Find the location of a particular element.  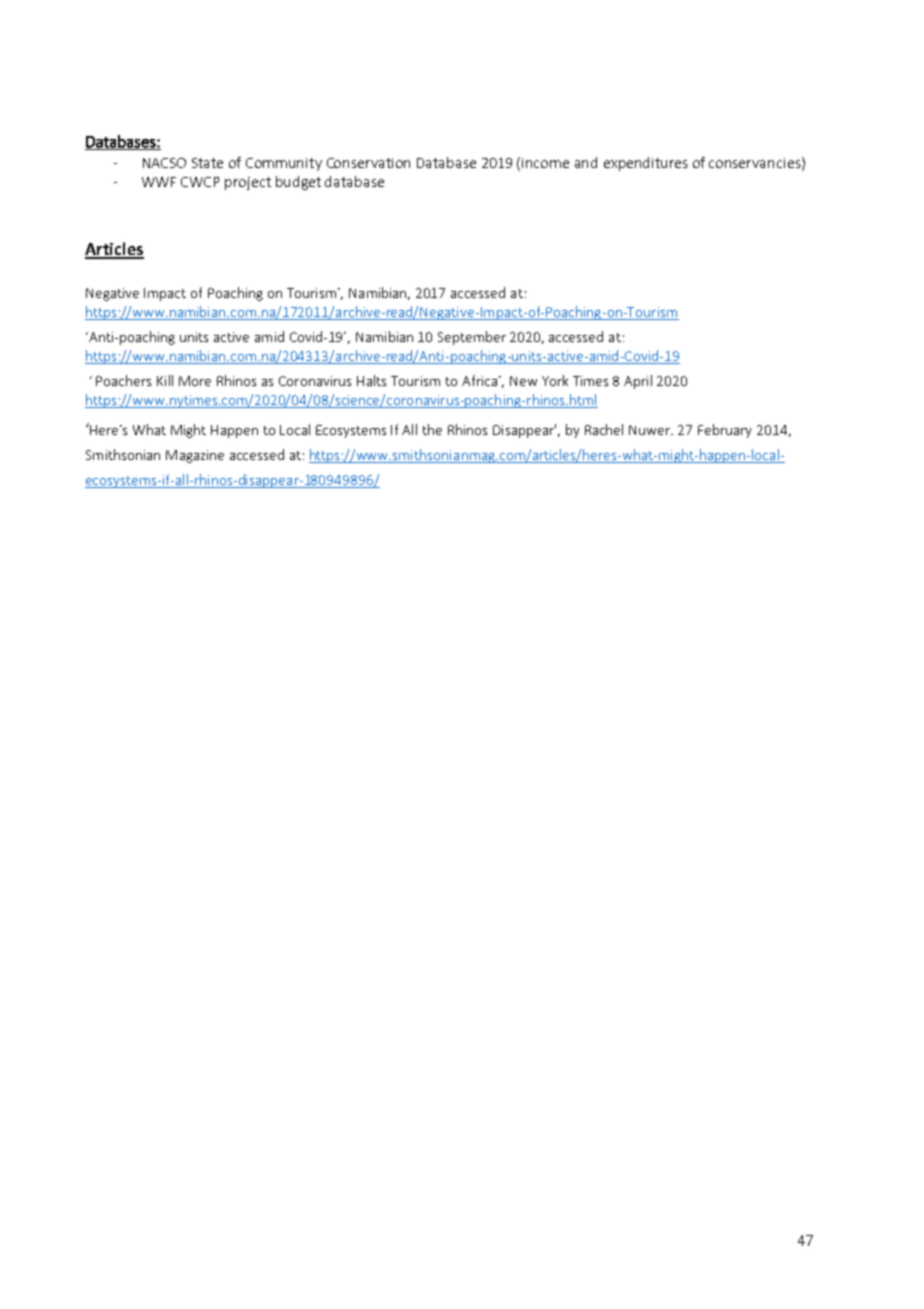

State is located at coordinates (207, 163).
